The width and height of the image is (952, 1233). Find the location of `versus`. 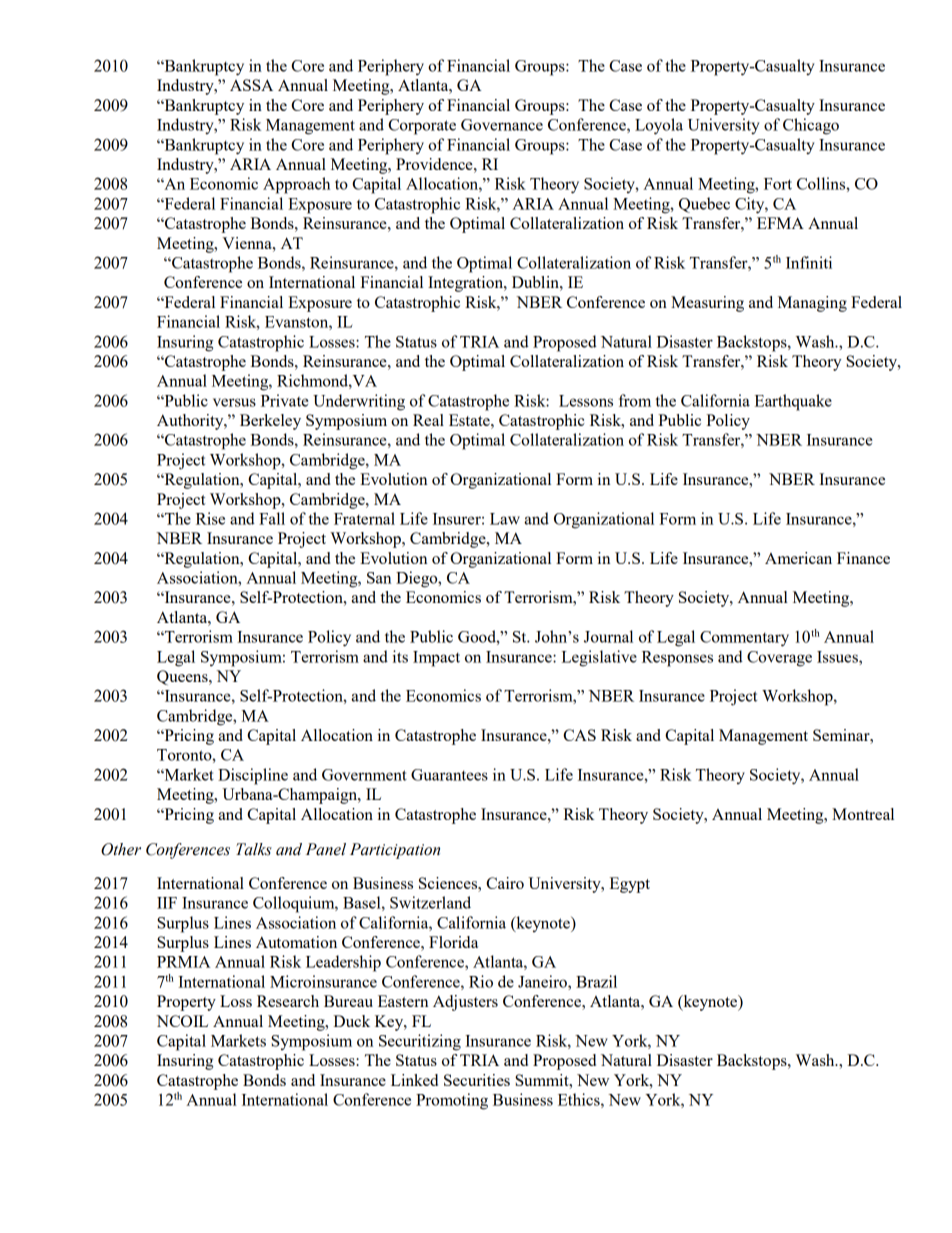

versus is located at coordinates (234, 402).
